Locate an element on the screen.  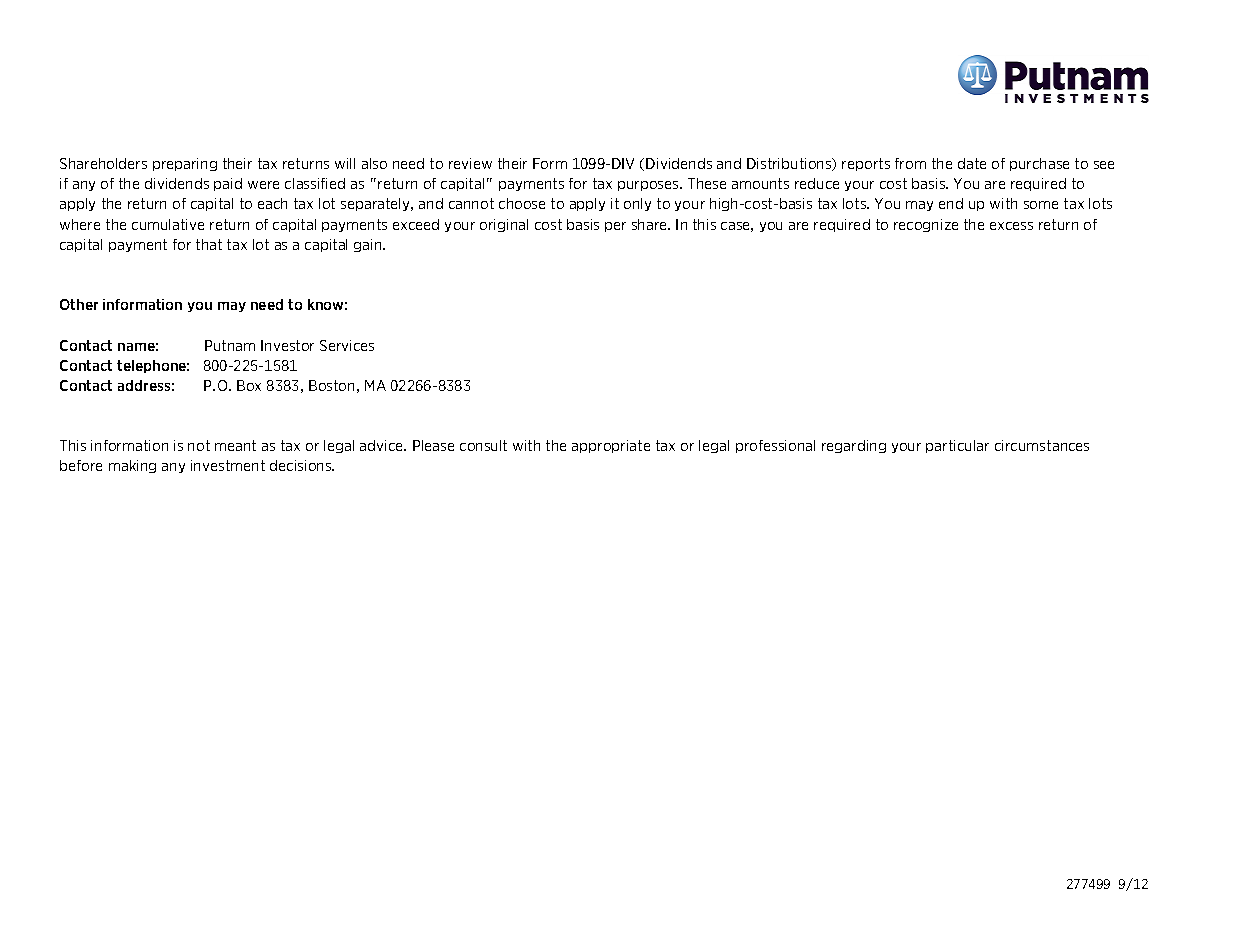
Services is located at coordinates (347, 345).
